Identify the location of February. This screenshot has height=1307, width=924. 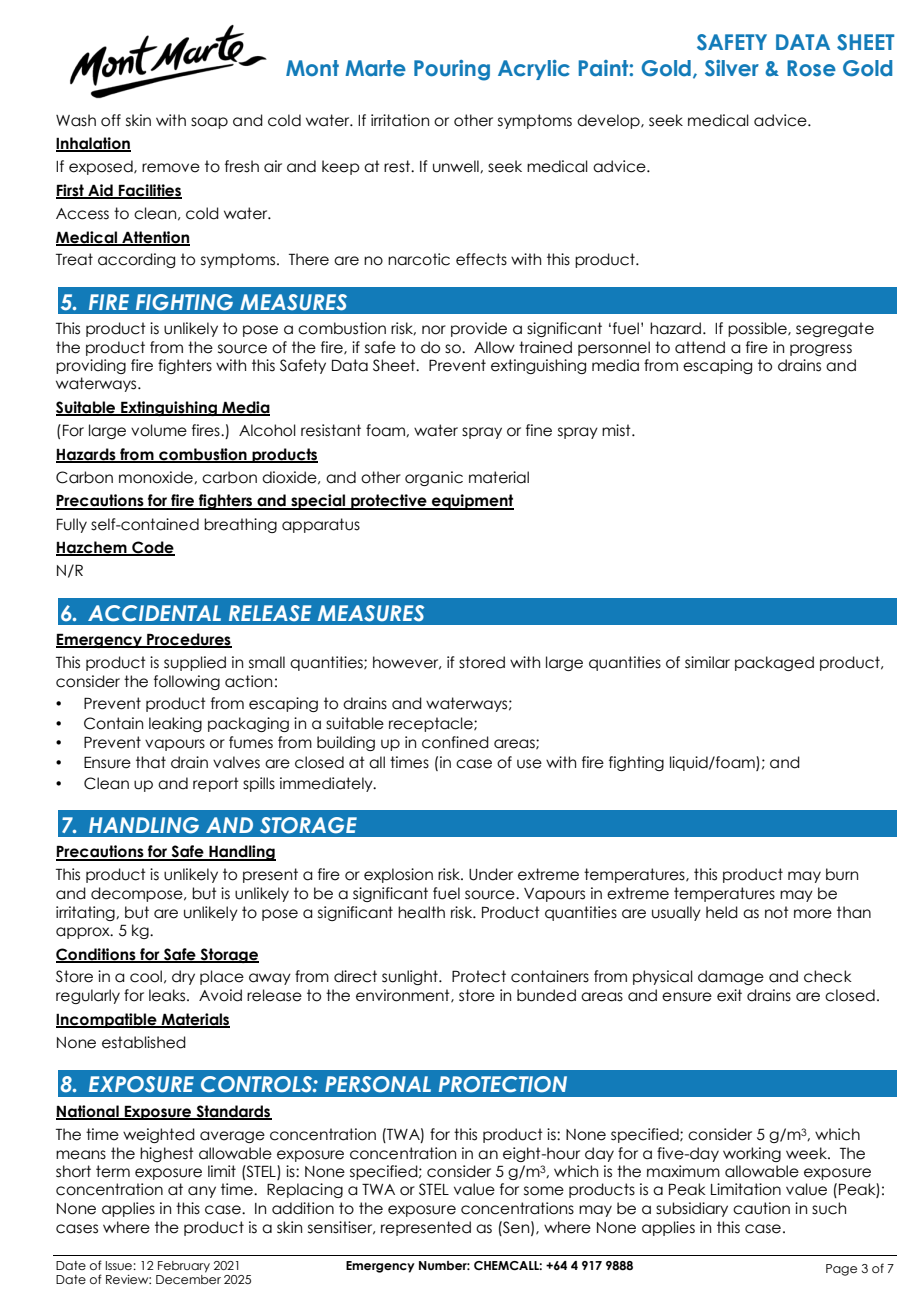
(184, 1267).
